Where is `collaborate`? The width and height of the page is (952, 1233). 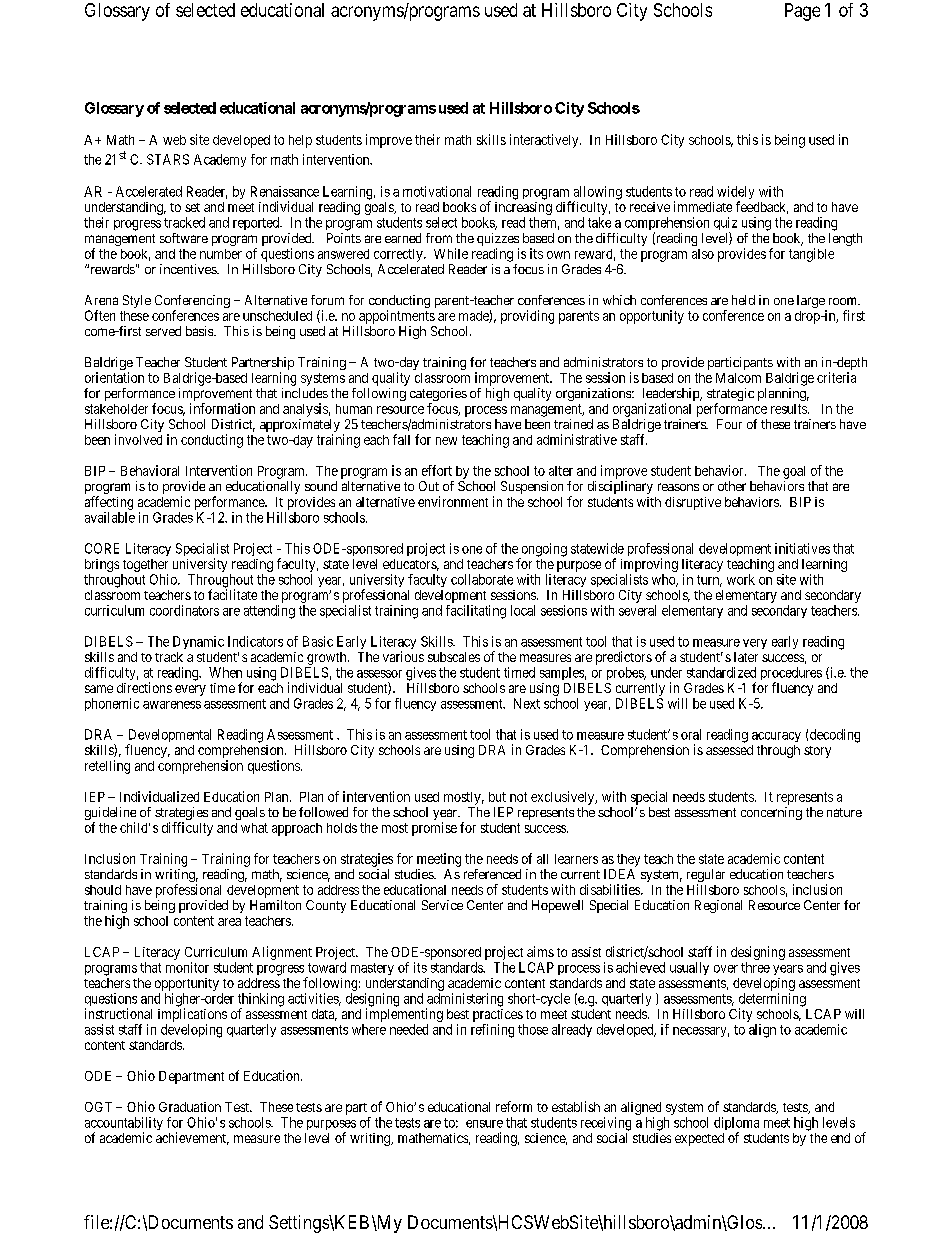
collaborate is located at coordinates (482, 579).
